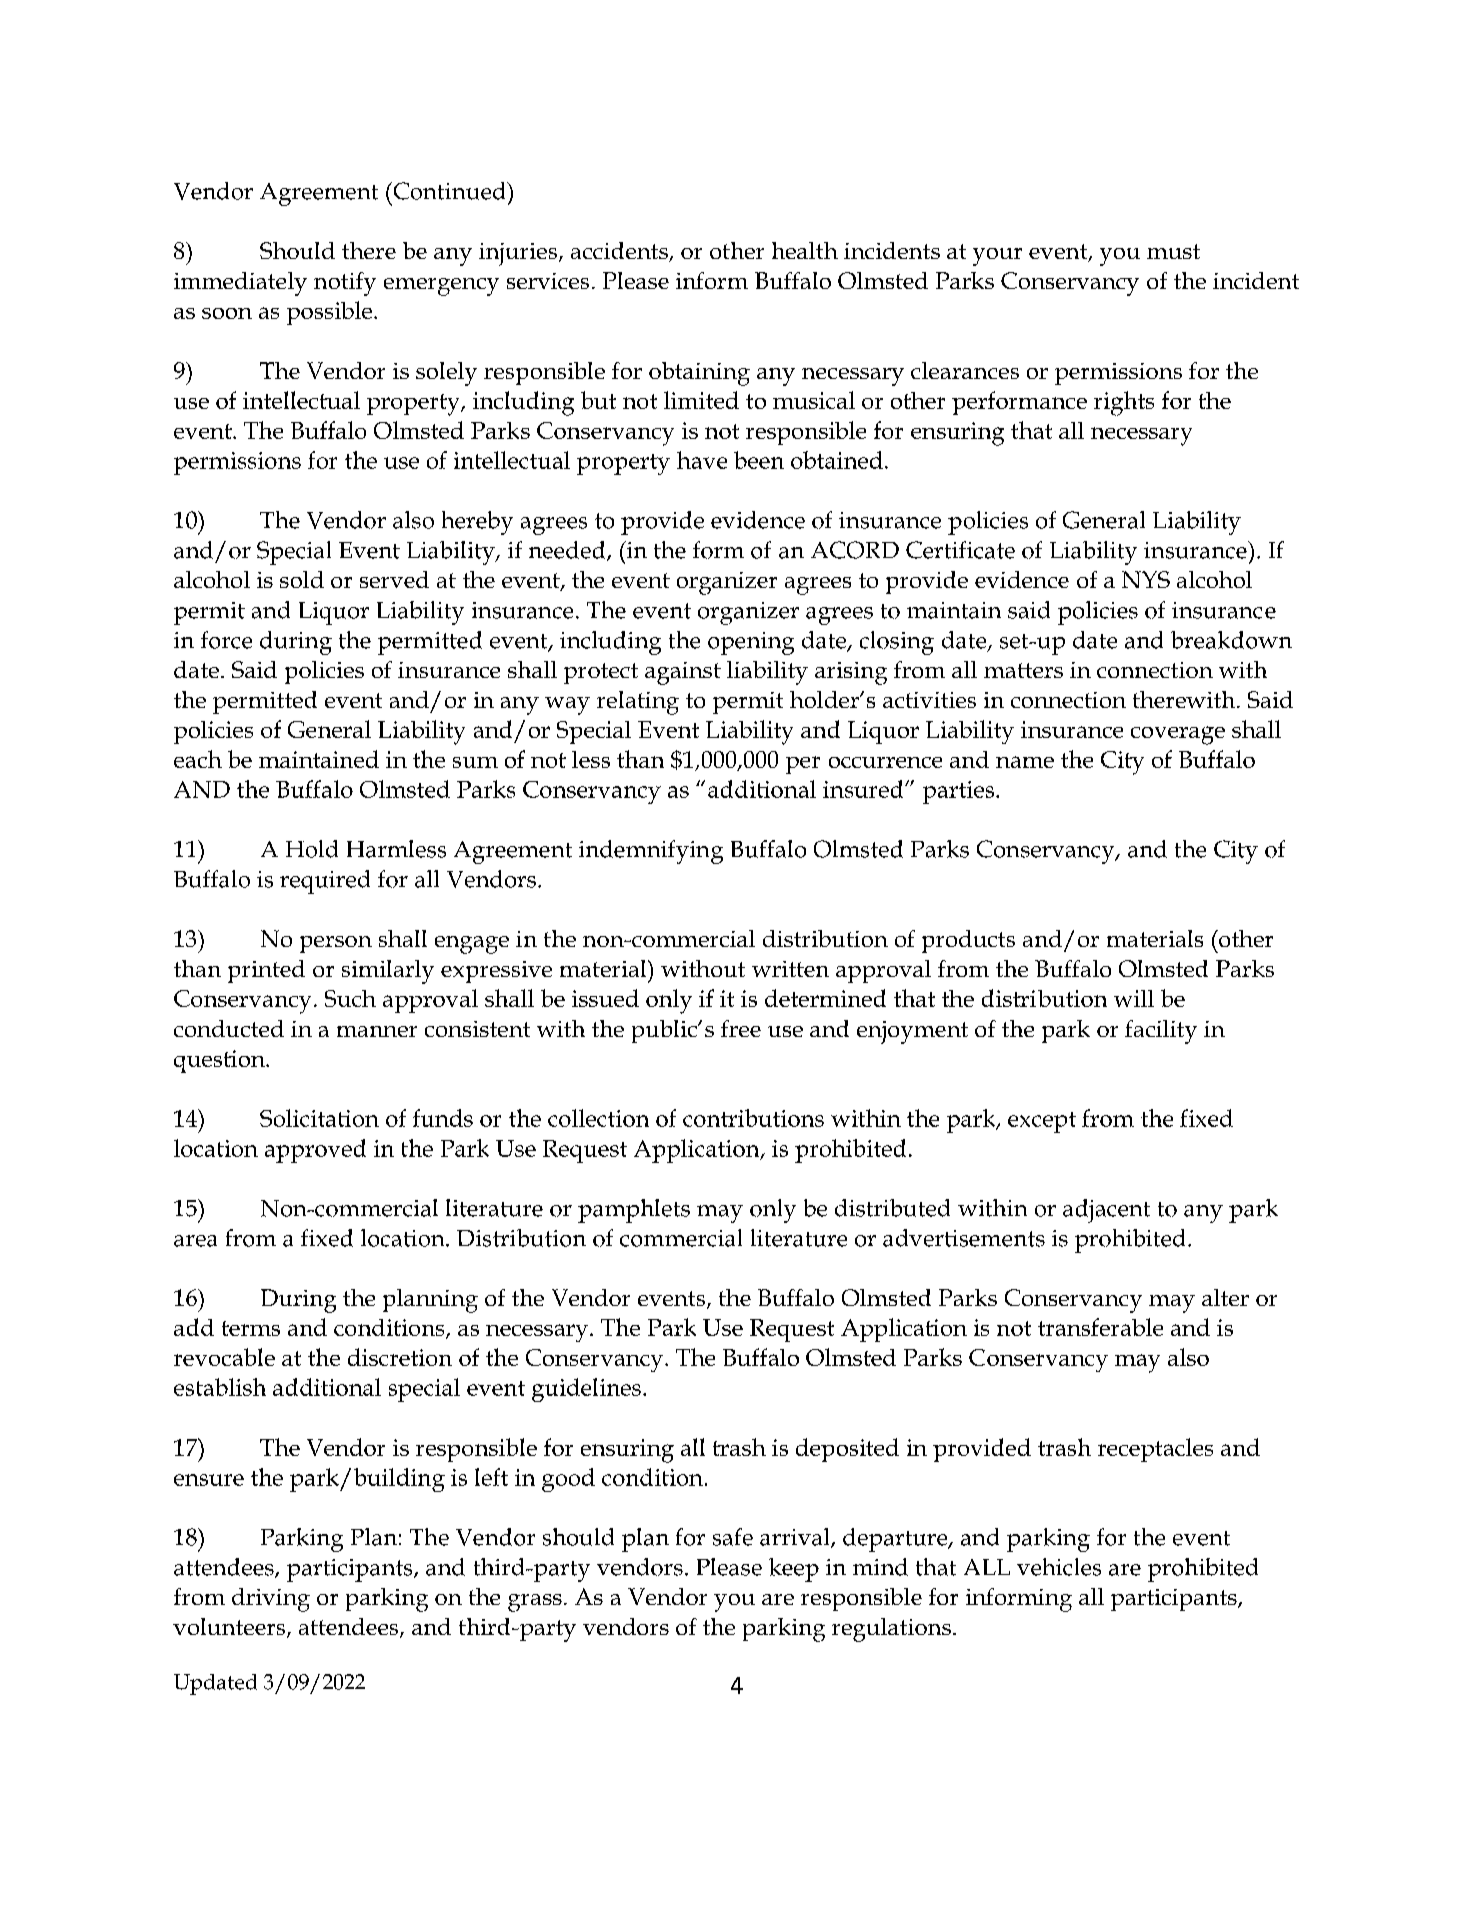 The image size is (1473, 1906). Describe the element at coordinates (271, 1600) in the screenshot. I see `driving` at that location.
